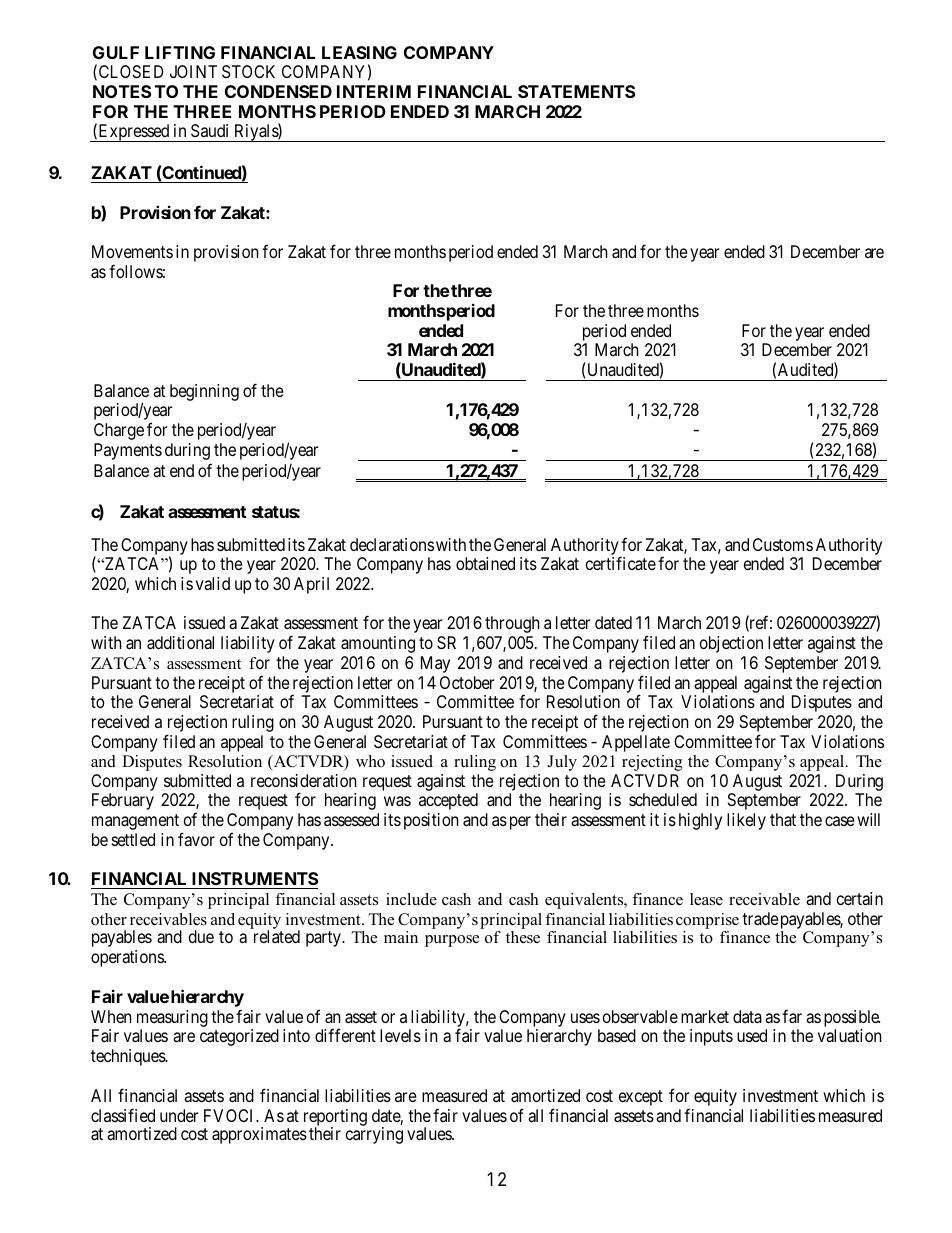 This document has width=952, height=1233. I want to click on JOINT, so click(193, 71).
